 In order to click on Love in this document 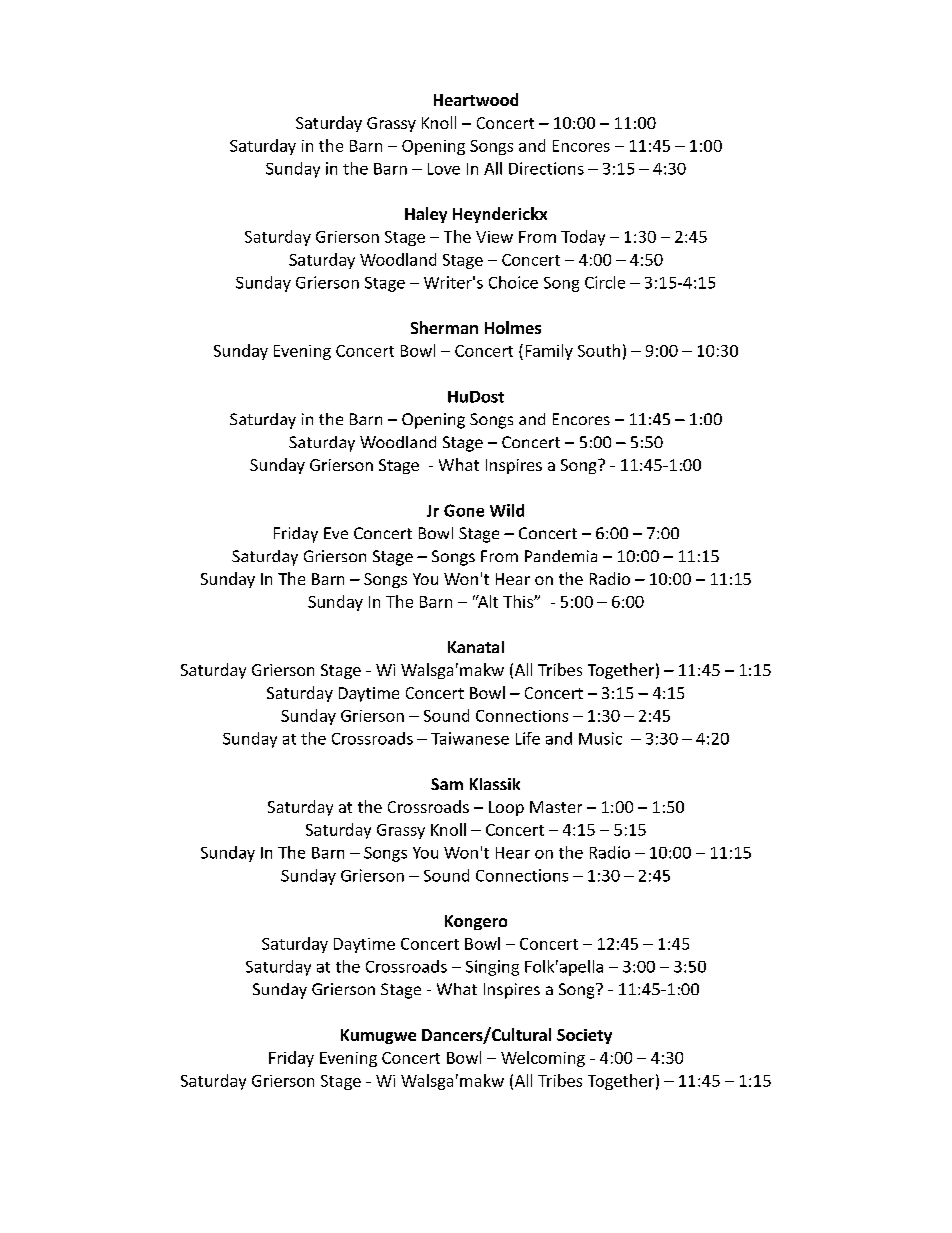, I will do `click(444, 169)`.
